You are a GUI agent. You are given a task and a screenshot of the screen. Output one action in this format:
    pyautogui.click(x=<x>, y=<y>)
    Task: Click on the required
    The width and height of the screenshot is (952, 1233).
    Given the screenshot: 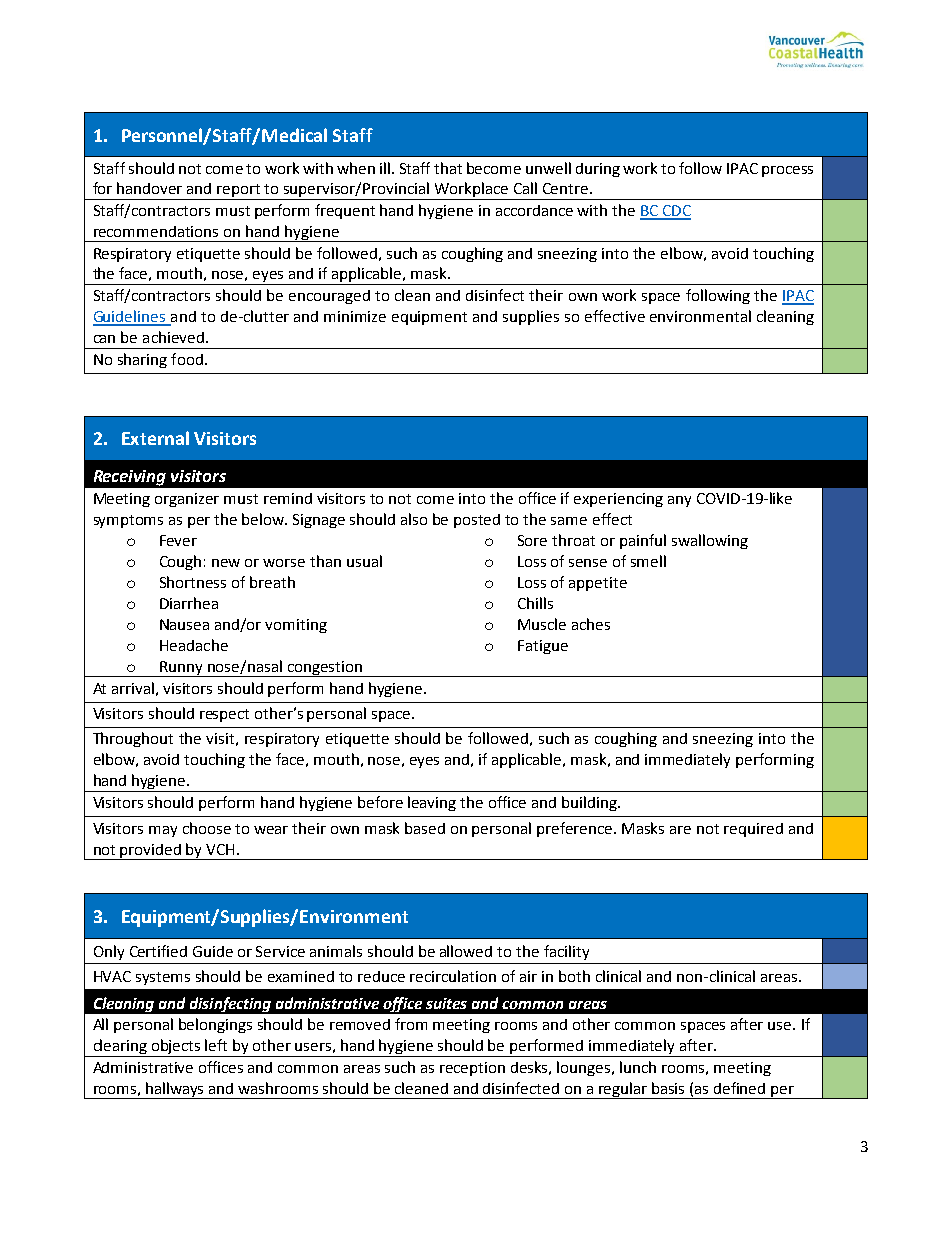 What is the action you would take?
    pyautogui.click(x=753, y=830)
